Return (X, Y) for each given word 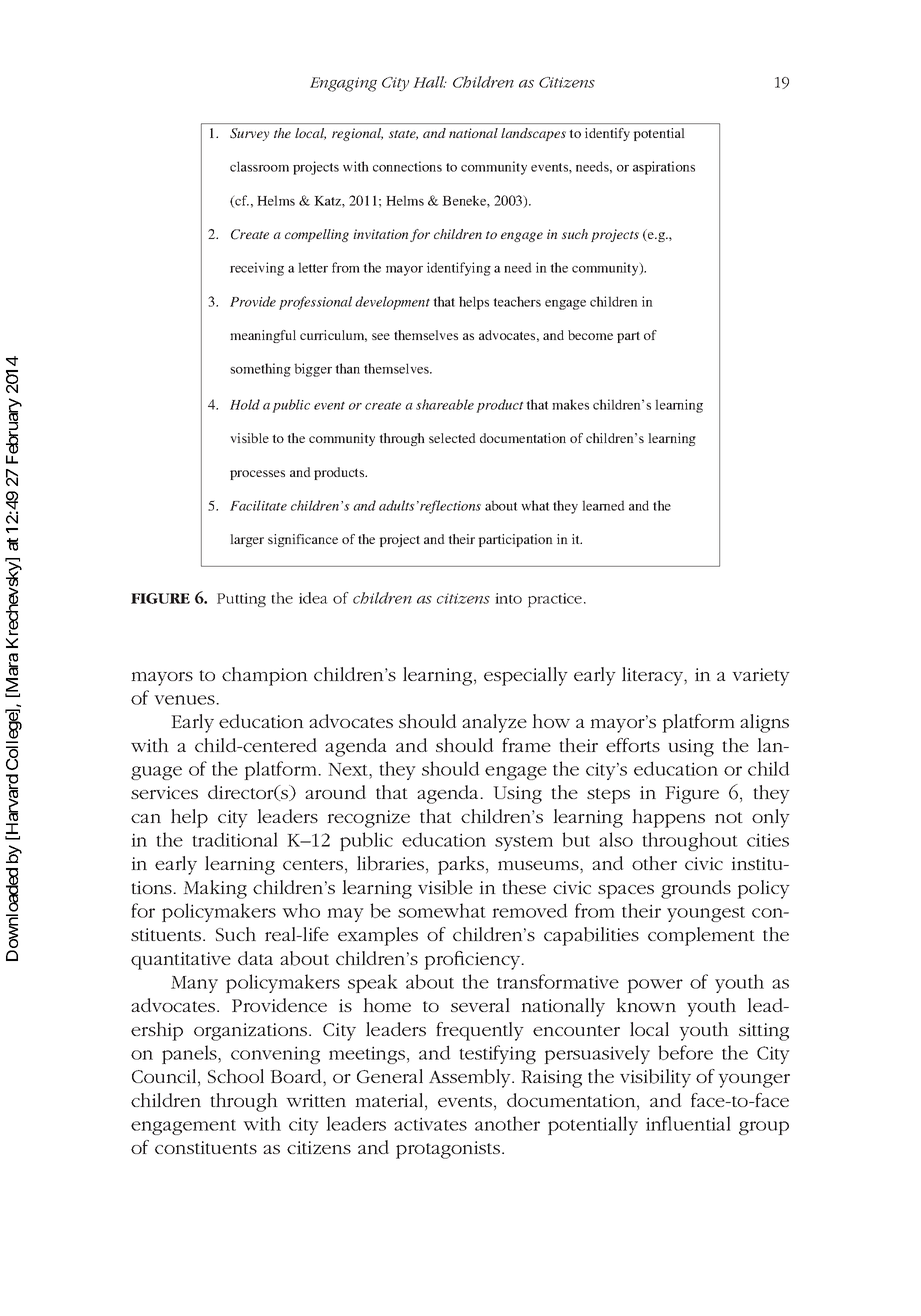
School (236, 1076)
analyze (494, 723)
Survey (249, 134)
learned (603, 505)
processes (257, 475)
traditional (235, 839)
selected (452, 438)
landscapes (533, 134)
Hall (430, 82)
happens (668, 818)
